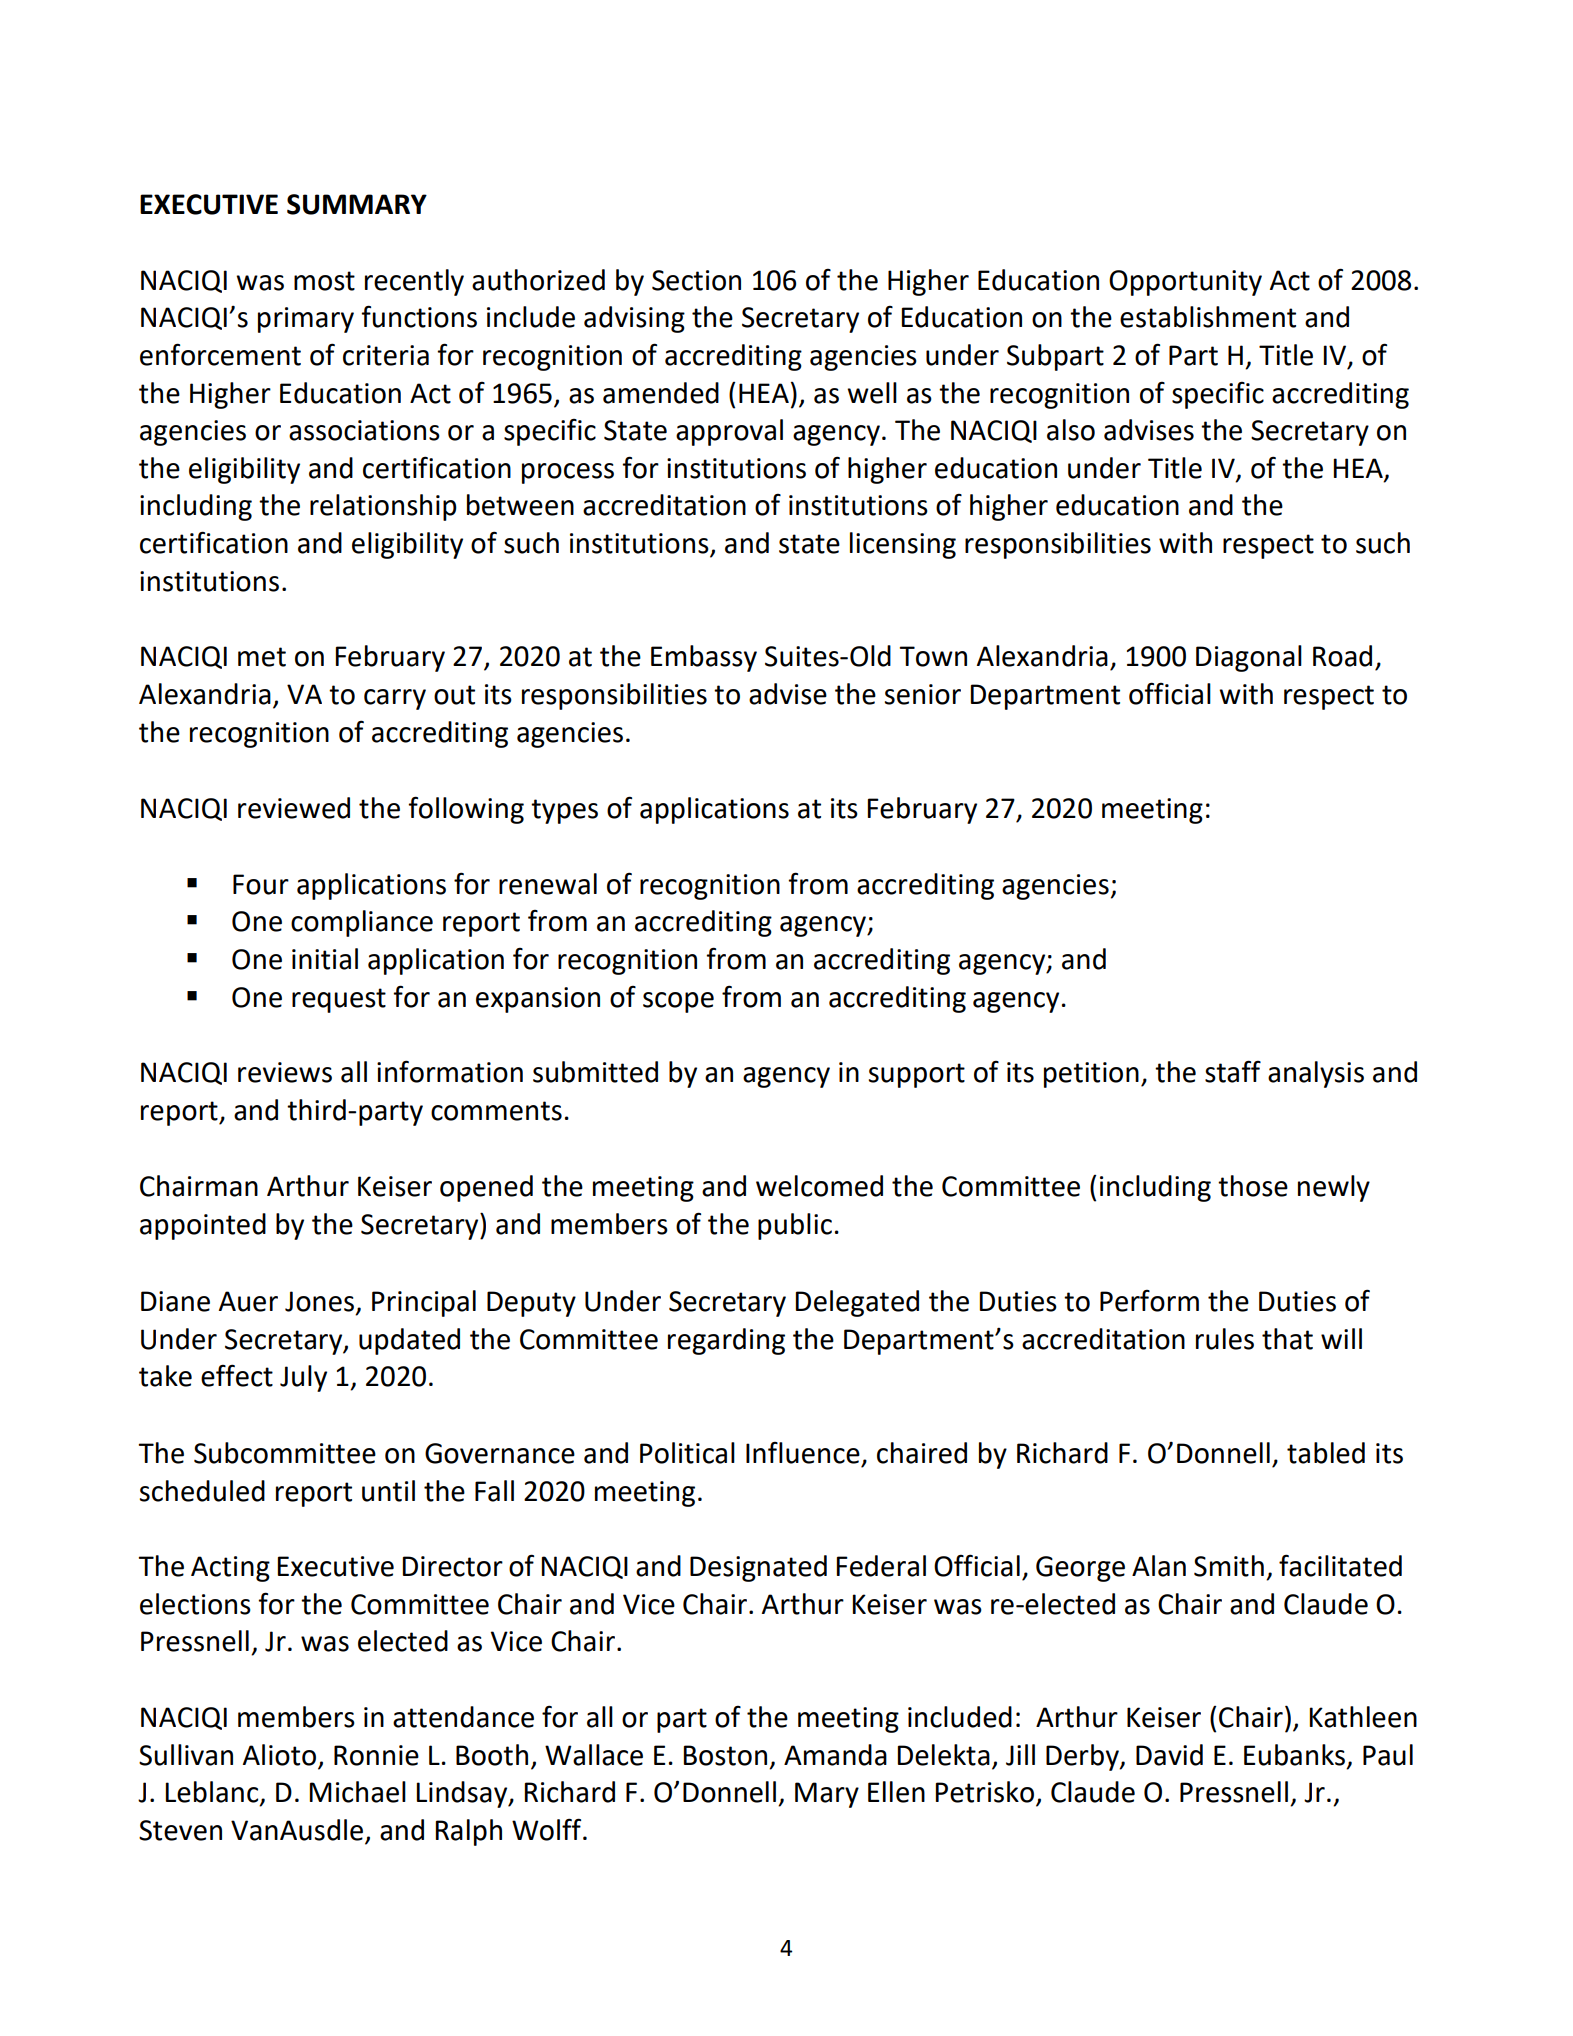 The height and width of the screenshot is (2036, 1573). Describe the element at coordinates (1169, 1755) in the screenshot. I see `David` at that location.
